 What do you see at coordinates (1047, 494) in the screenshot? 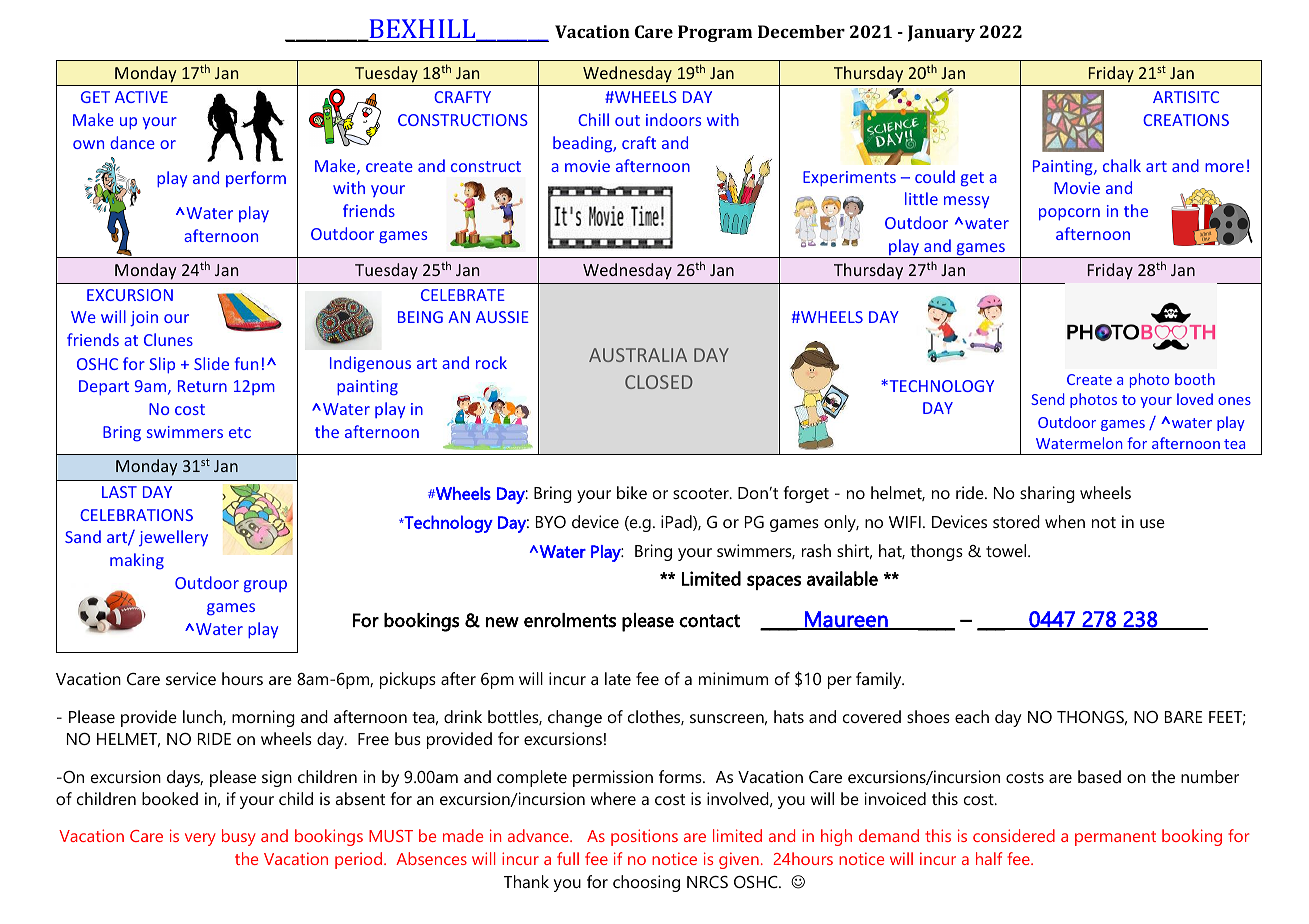
I see `sharing` at bounding box center [1047, 494].
